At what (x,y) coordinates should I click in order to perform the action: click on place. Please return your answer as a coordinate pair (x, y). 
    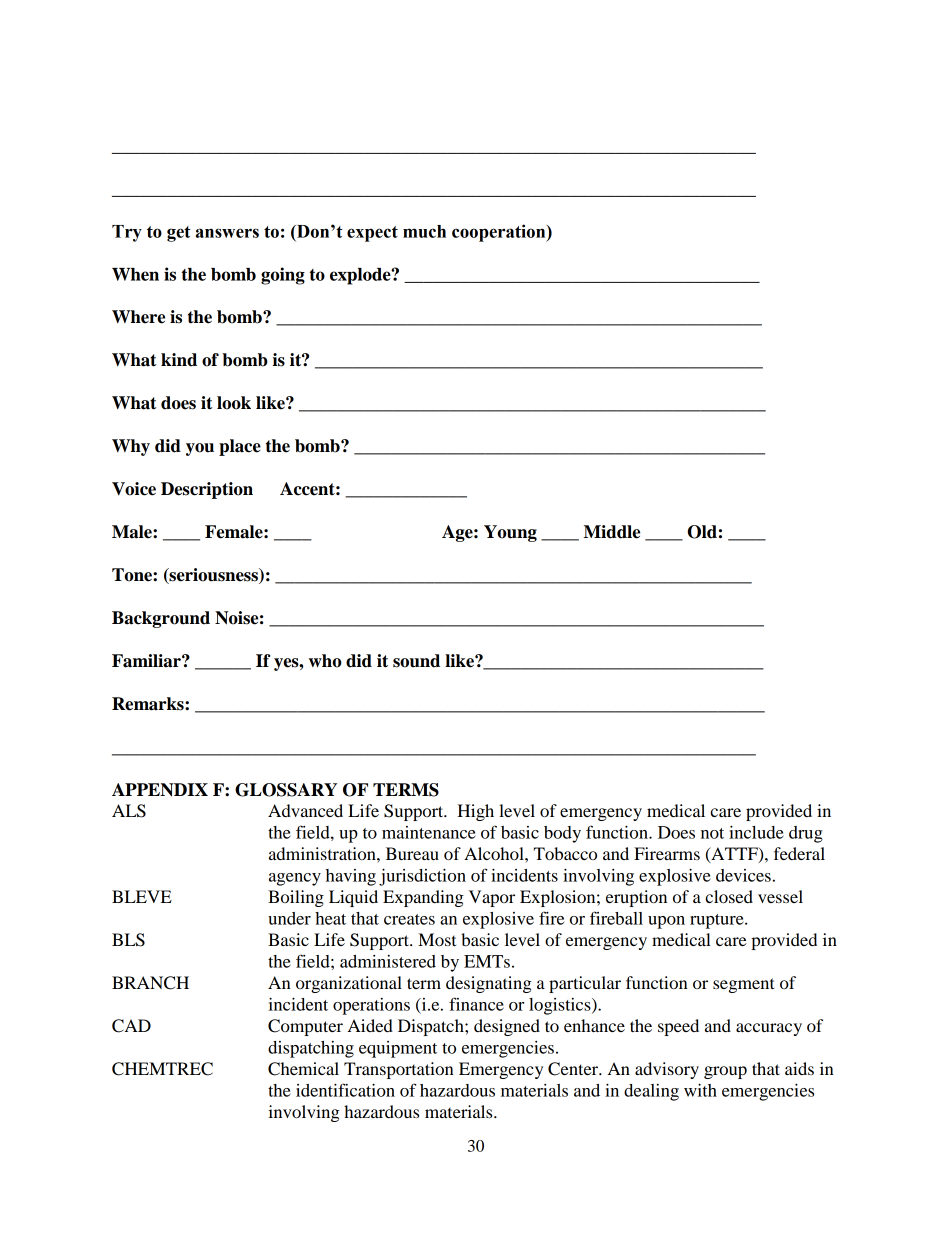
    Looking at the image, I should click on (240, 447).
